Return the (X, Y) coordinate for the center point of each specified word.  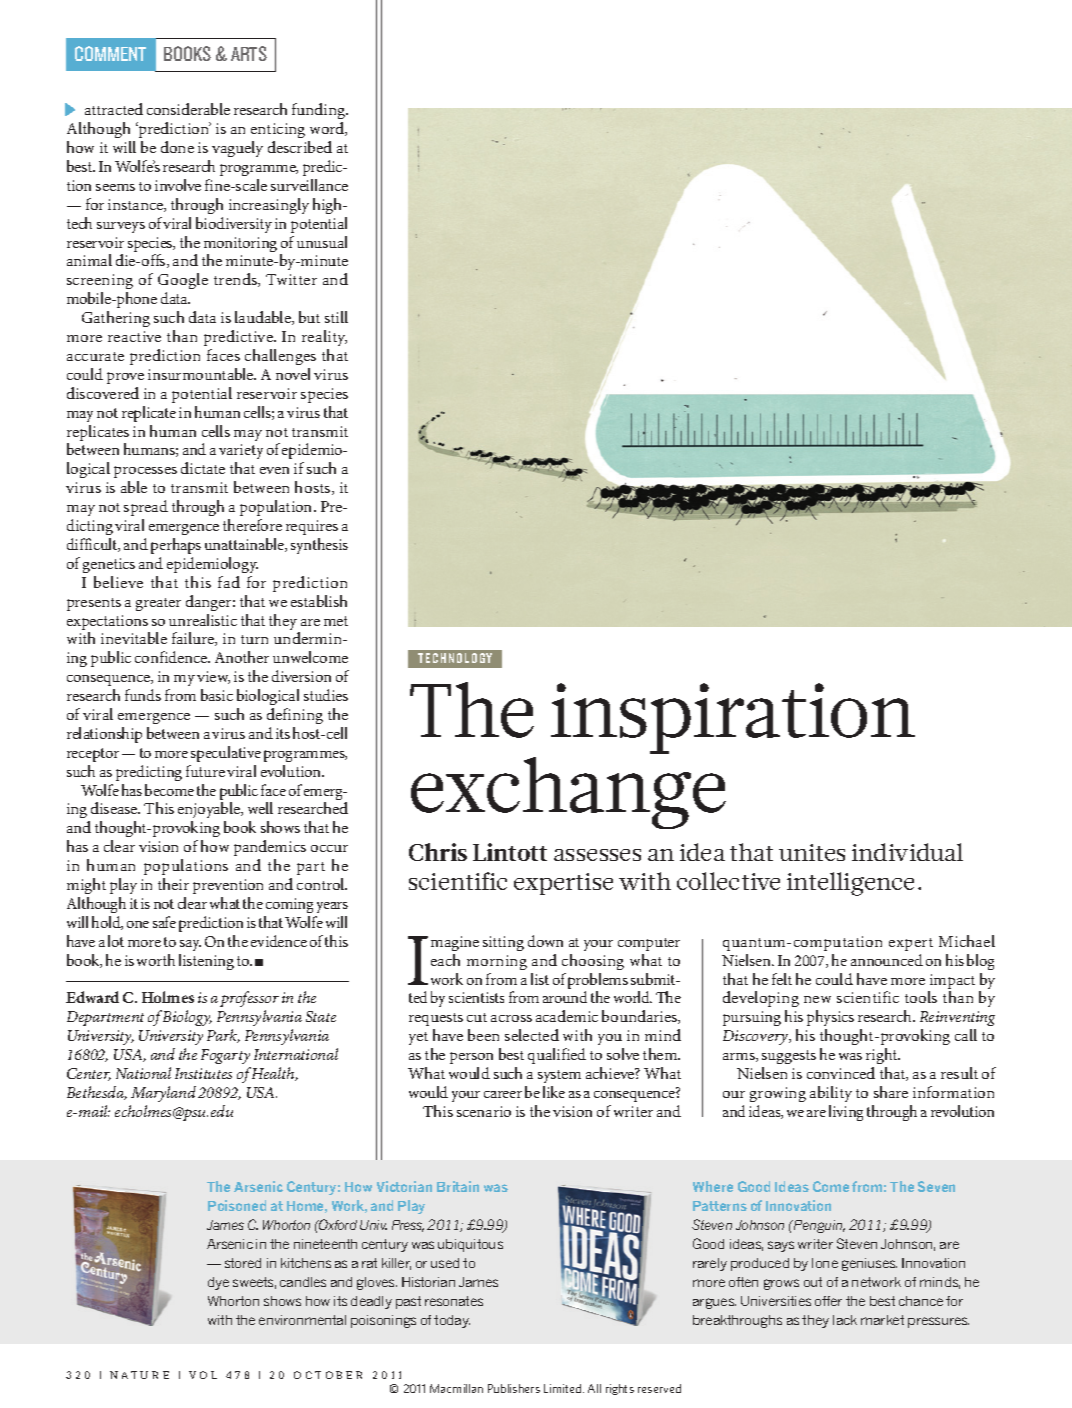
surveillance (309, 185)
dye (218, 1283)
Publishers (514, 1388)
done (177, 147)
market (882, 1320)
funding (320, 113)
